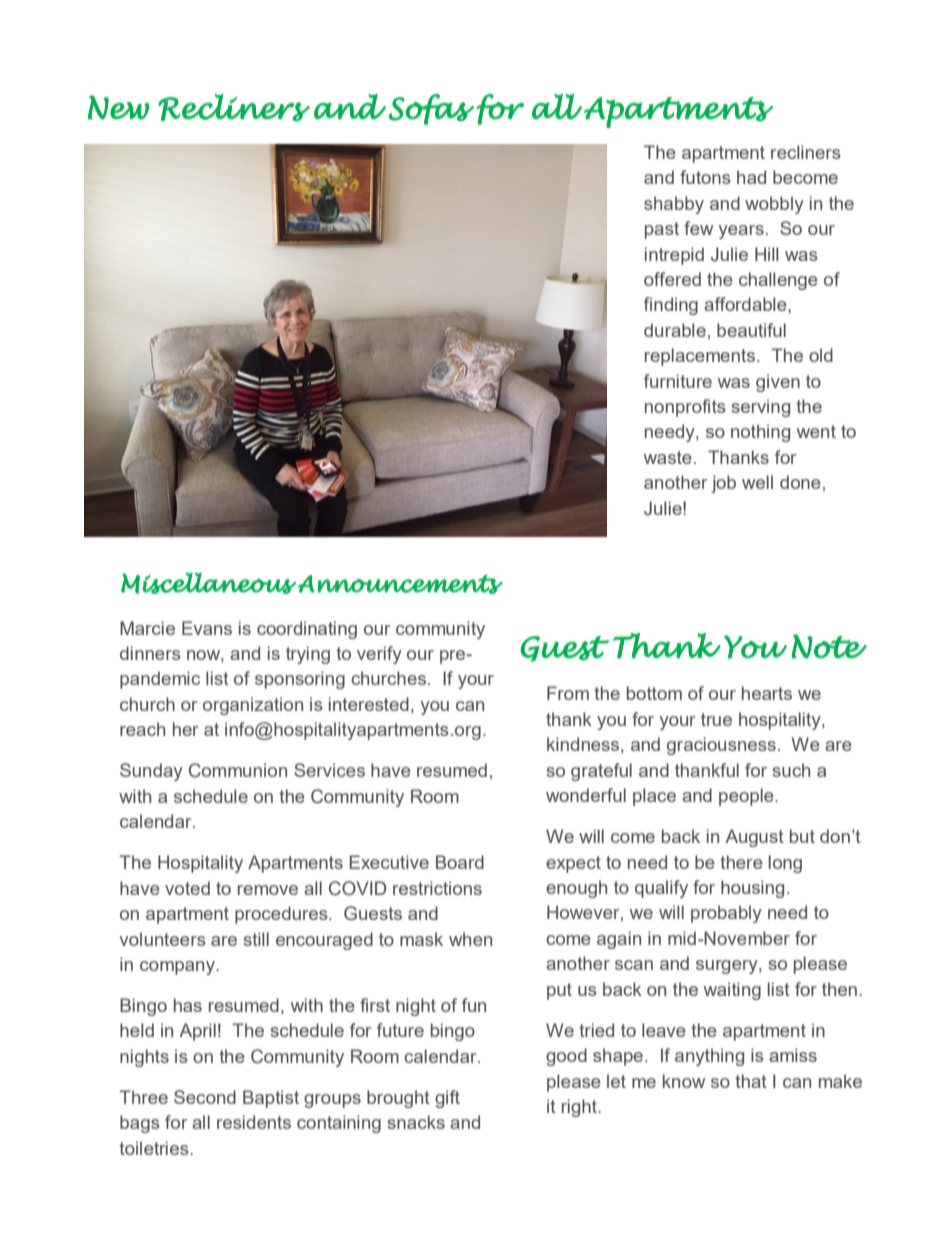 The width and height of the page is (952, 1233). Describe the element at coordinates (118, 107) in the page. I see `New` at that location.
